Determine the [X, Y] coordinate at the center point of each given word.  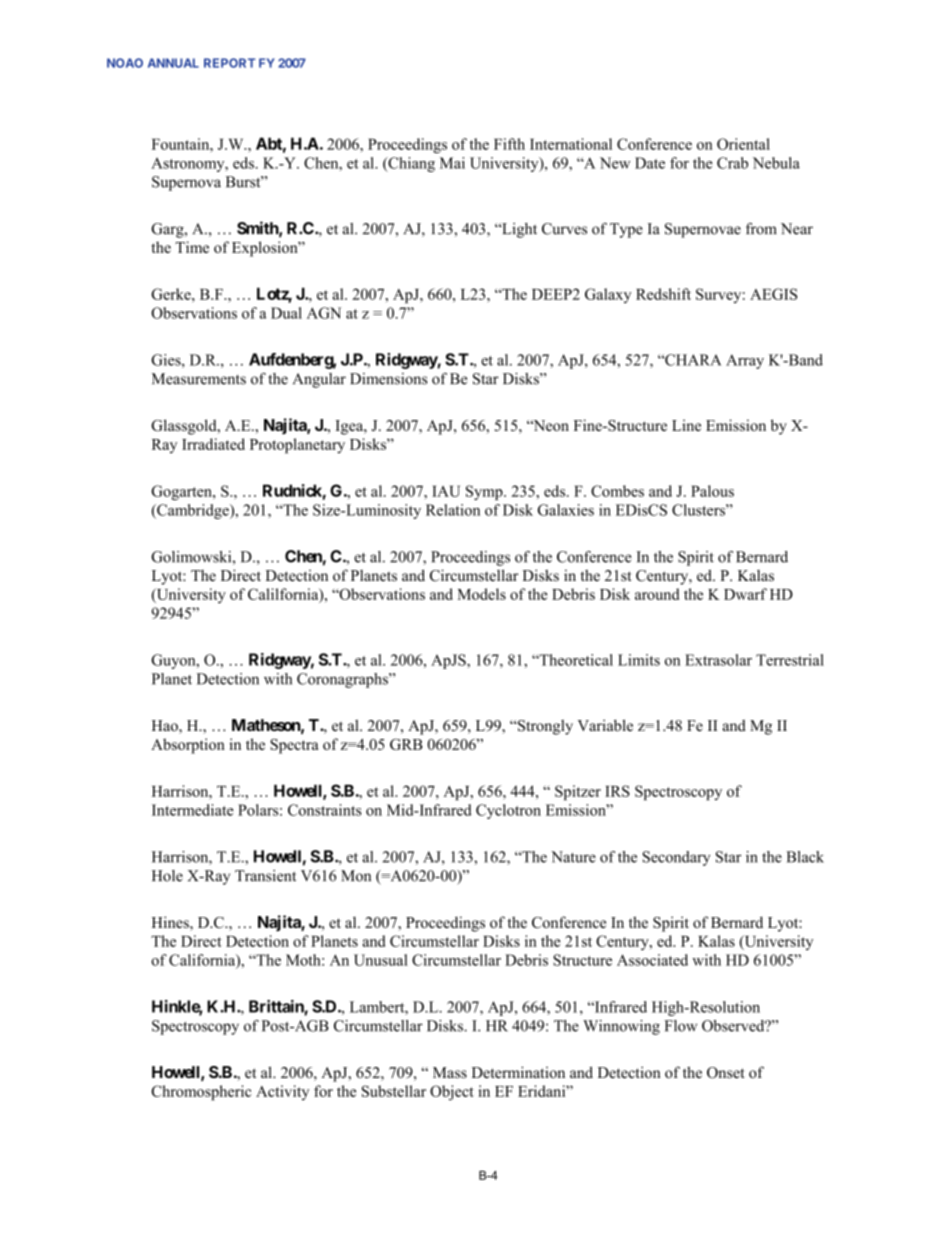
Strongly [544, 727]
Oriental [743, 144]
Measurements [199, 379]
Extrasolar [718, 660]
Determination [518, 1072]
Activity [282, 1092]
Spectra [294, 746]
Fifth [509, 144]
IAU [446, 491]
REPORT [229, 63]
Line [686, 425]
